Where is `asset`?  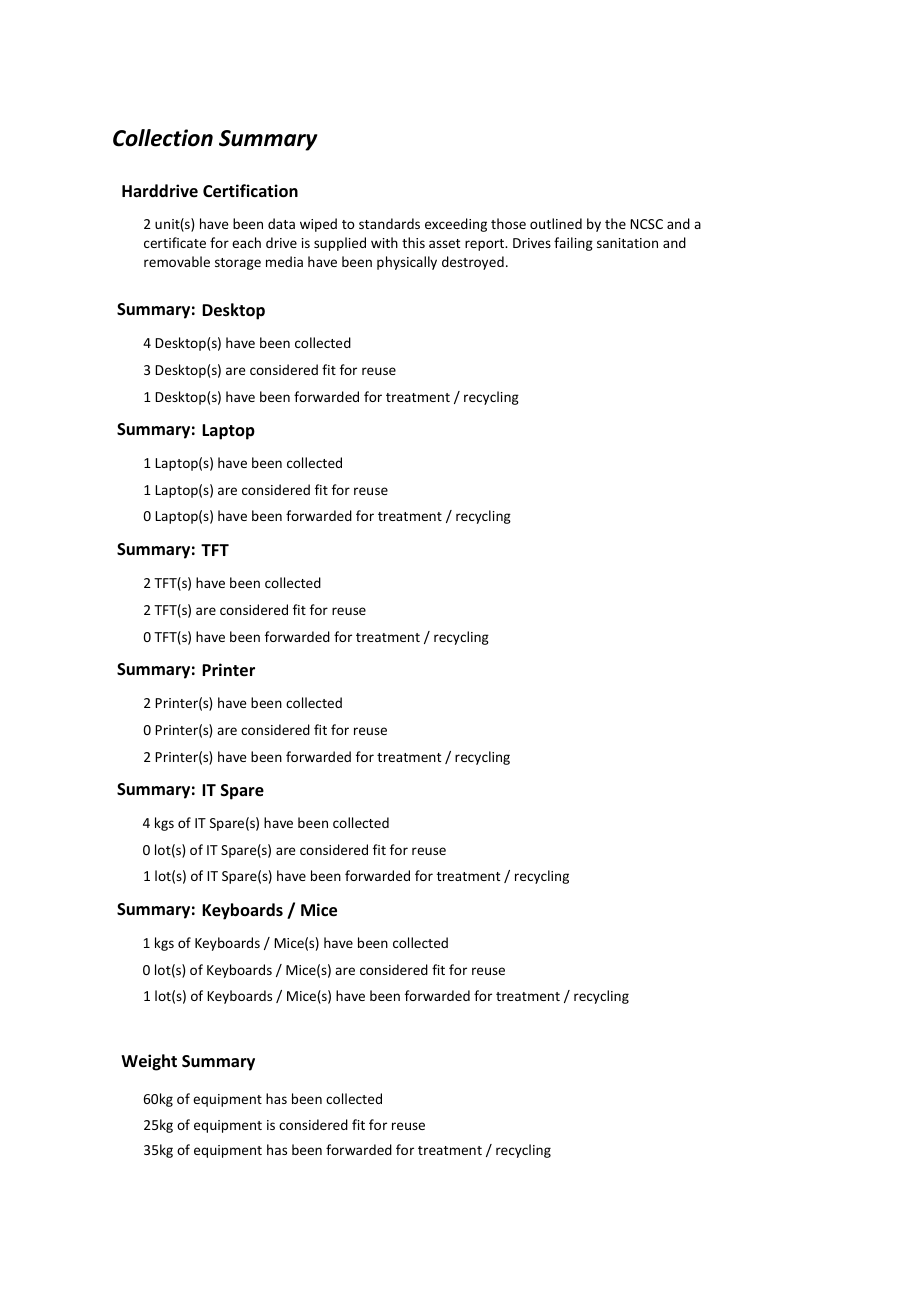 asset is located at coordinates (444, 243).
